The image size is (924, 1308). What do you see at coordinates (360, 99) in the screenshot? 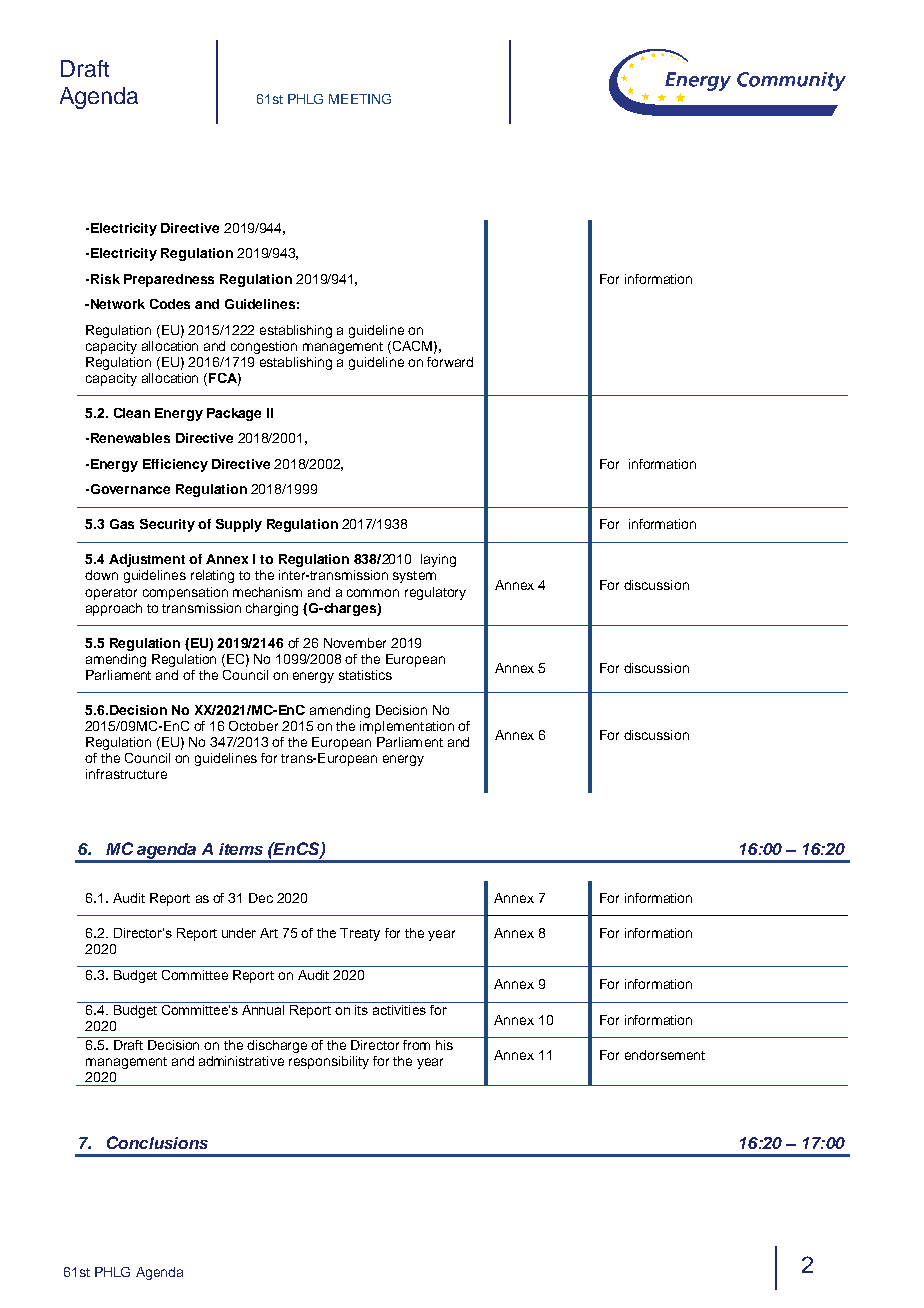
I see `MEETING` at bounding box center [360, 99].
